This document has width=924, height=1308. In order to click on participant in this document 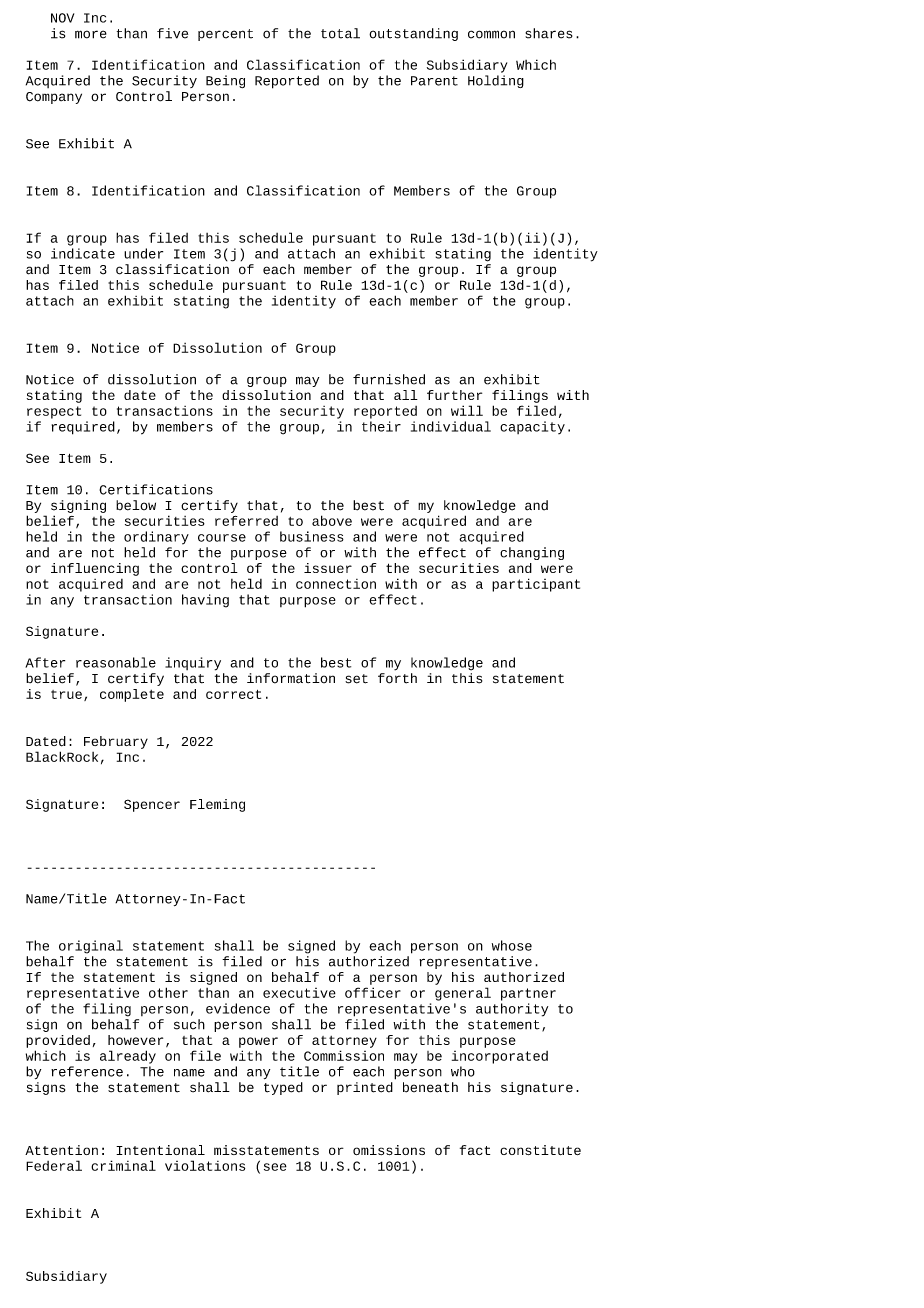, I will do `click(536, 585)`.
